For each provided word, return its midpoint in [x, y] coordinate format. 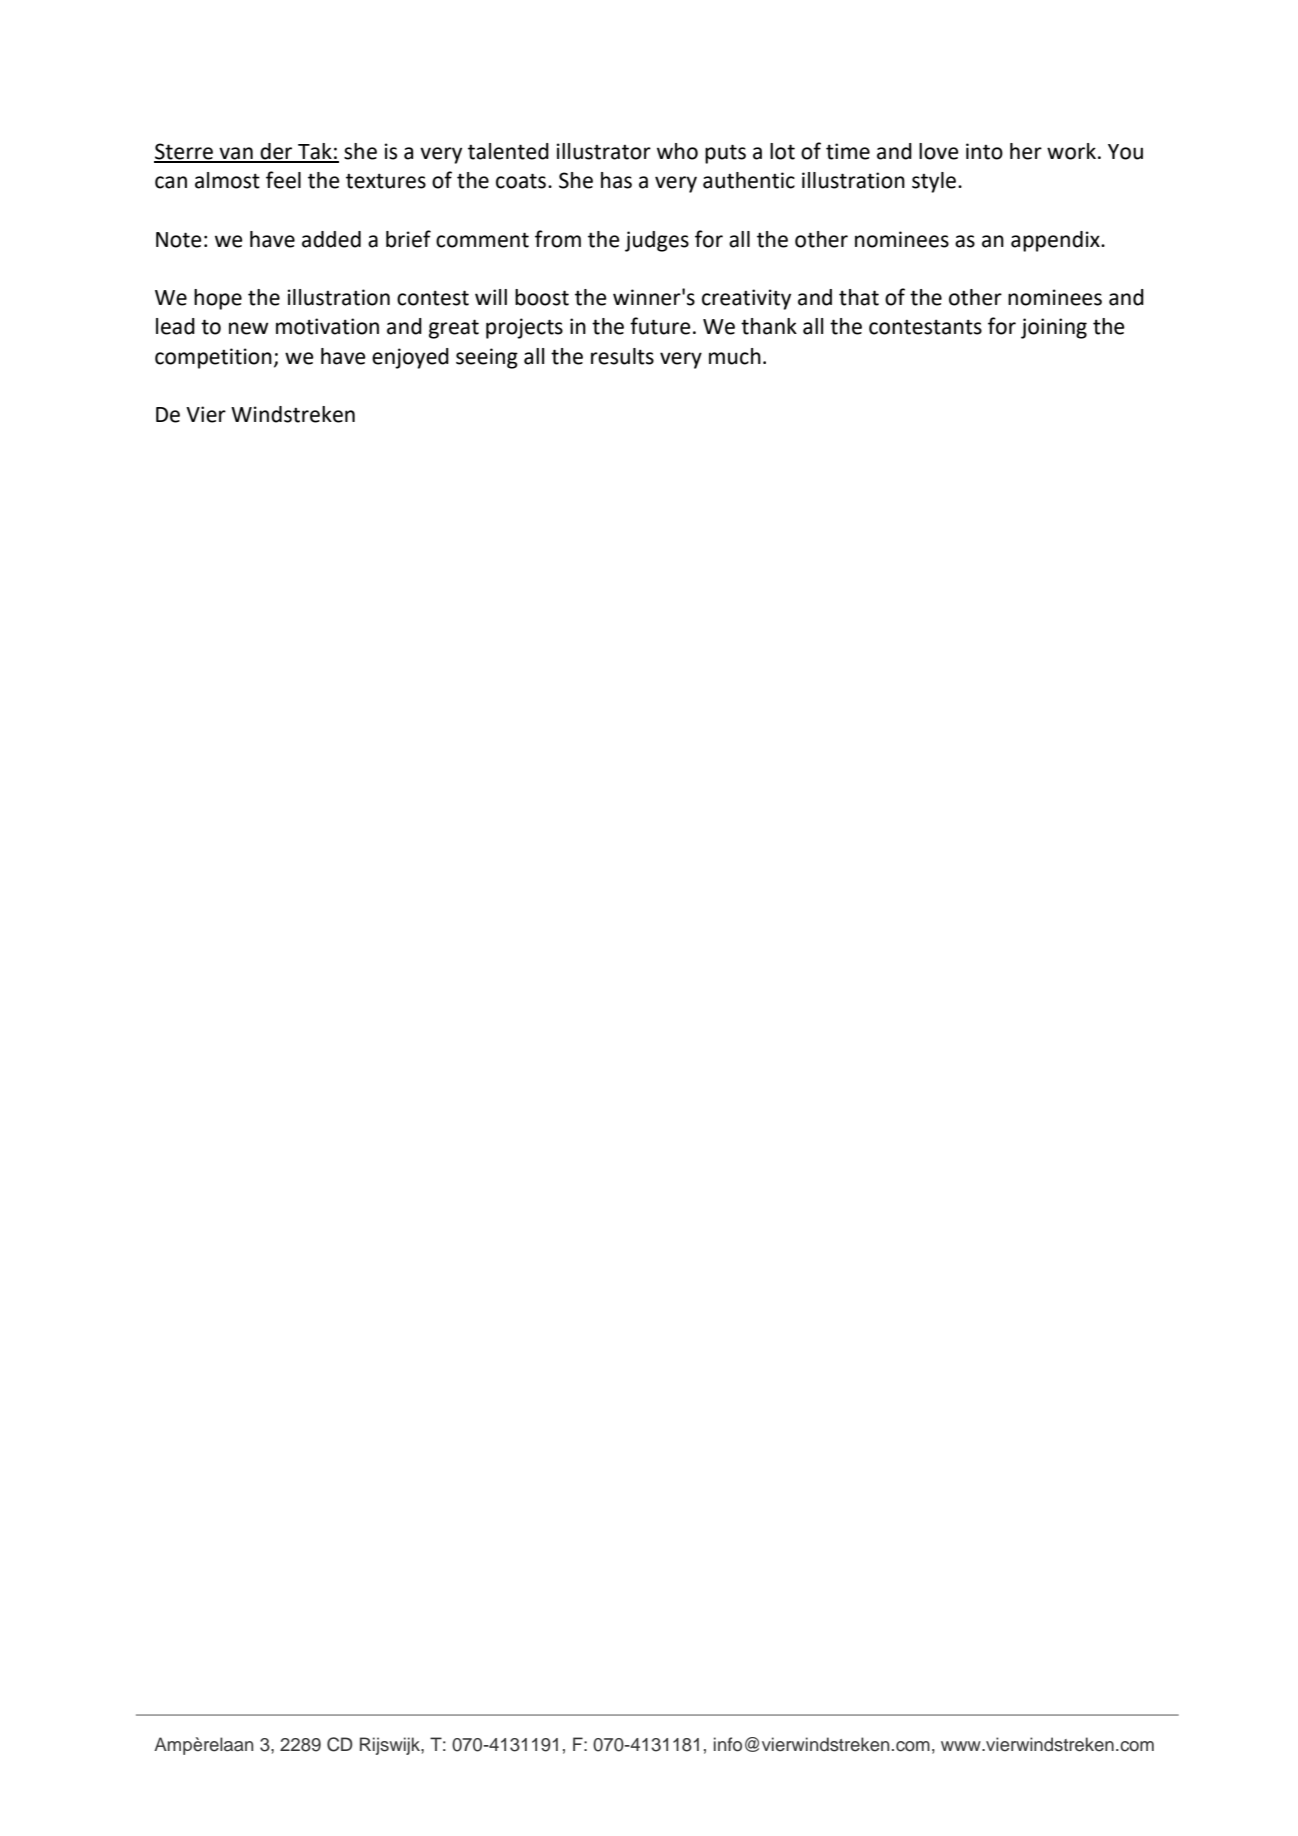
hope [218, 299]
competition [213, 358]
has [616, 180]
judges [657, 241]
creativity [746, 299]
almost [227, 180]
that [859, 297]
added [331, 239]
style [934, 182]
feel [283, 180]
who [677, 151]
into [984, 151]
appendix [1056, 241]
